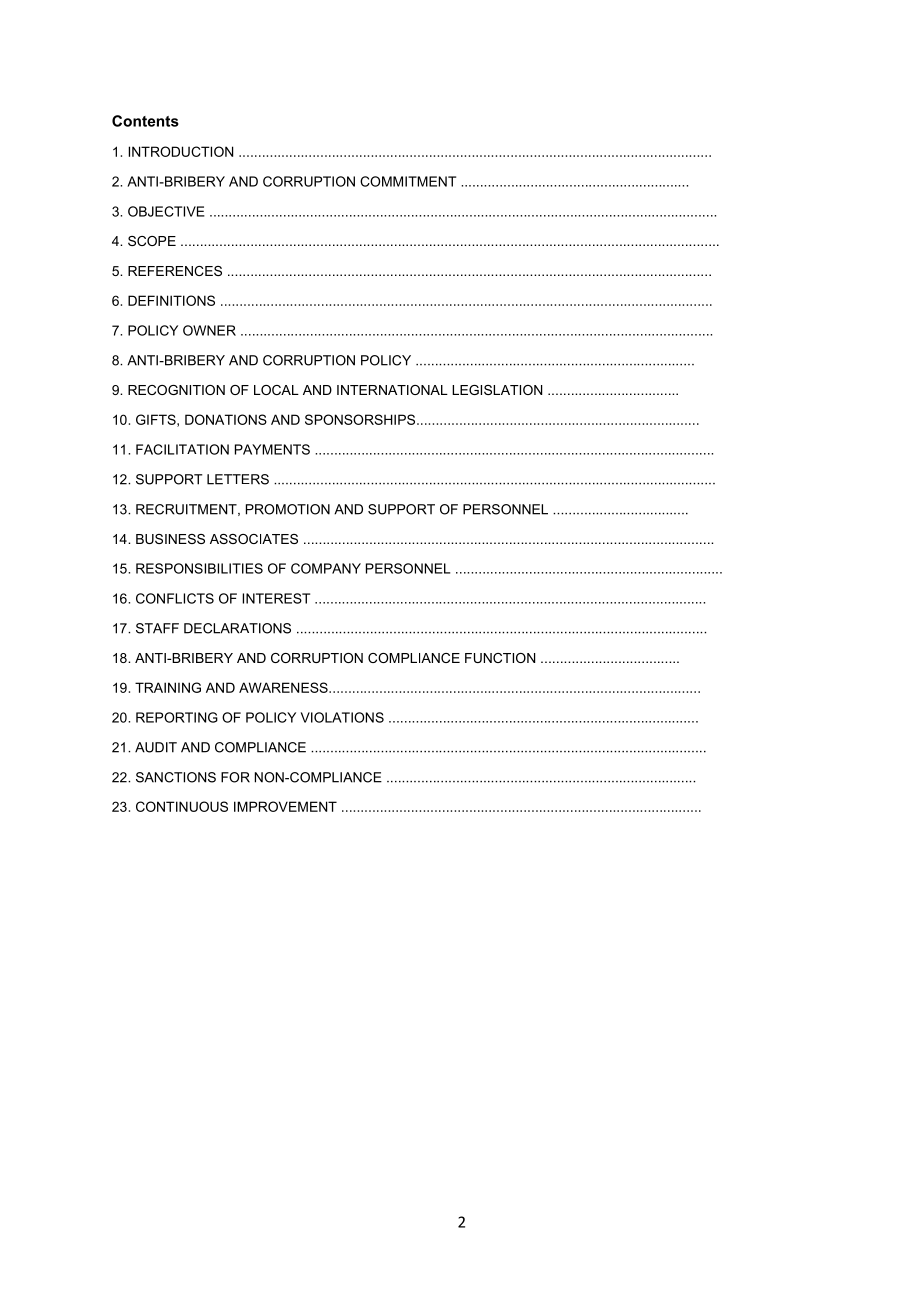 The image size is (924, 1308). I want to click on PAYMENTS, so click(272, 449).
